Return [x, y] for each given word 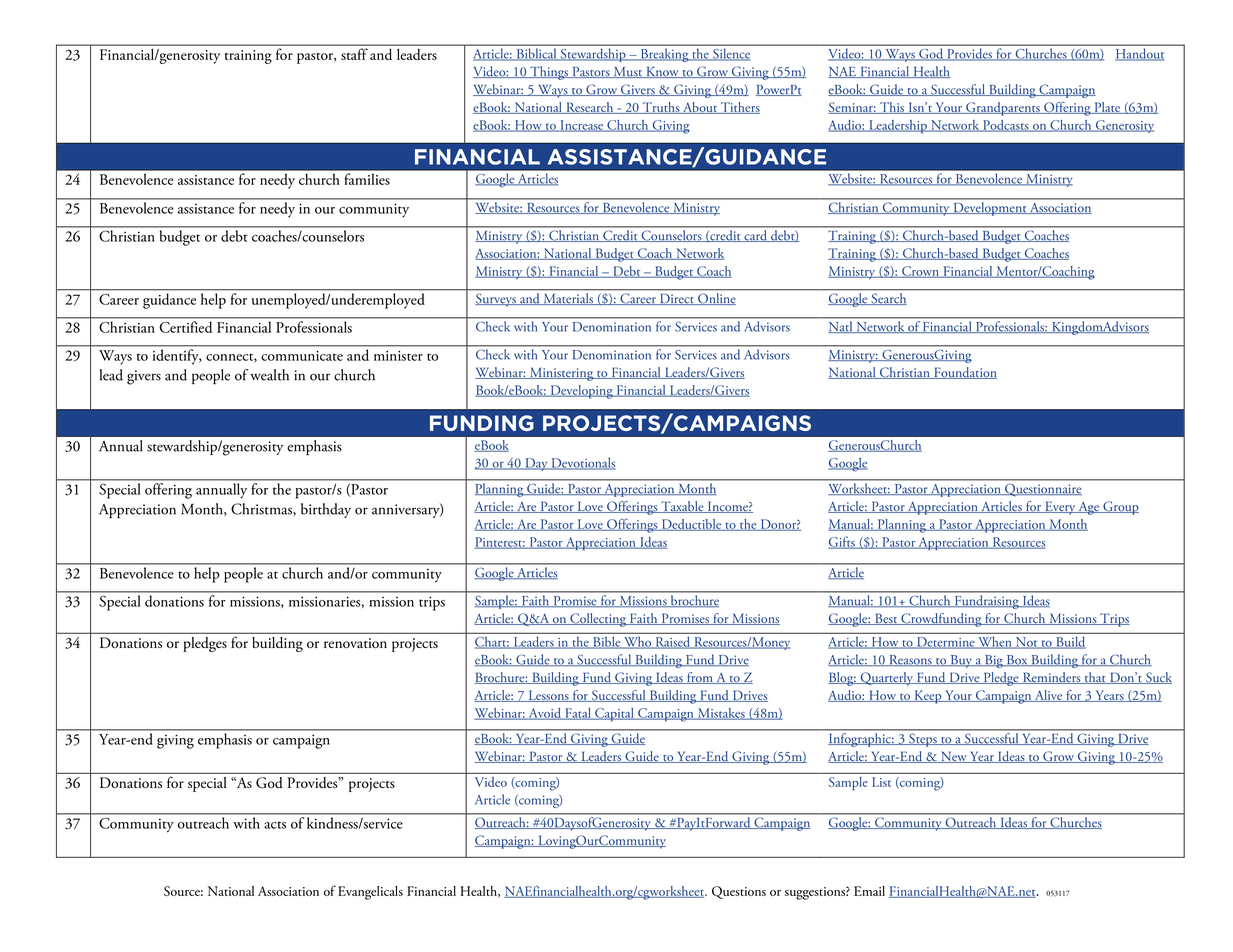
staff [354, 54]
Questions [739, 892]
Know [662, 72]
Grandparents [1003, 109]
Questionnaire [1042, 490]
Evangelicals [370, 893]
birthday [326, 510]
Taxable [682, 507]
